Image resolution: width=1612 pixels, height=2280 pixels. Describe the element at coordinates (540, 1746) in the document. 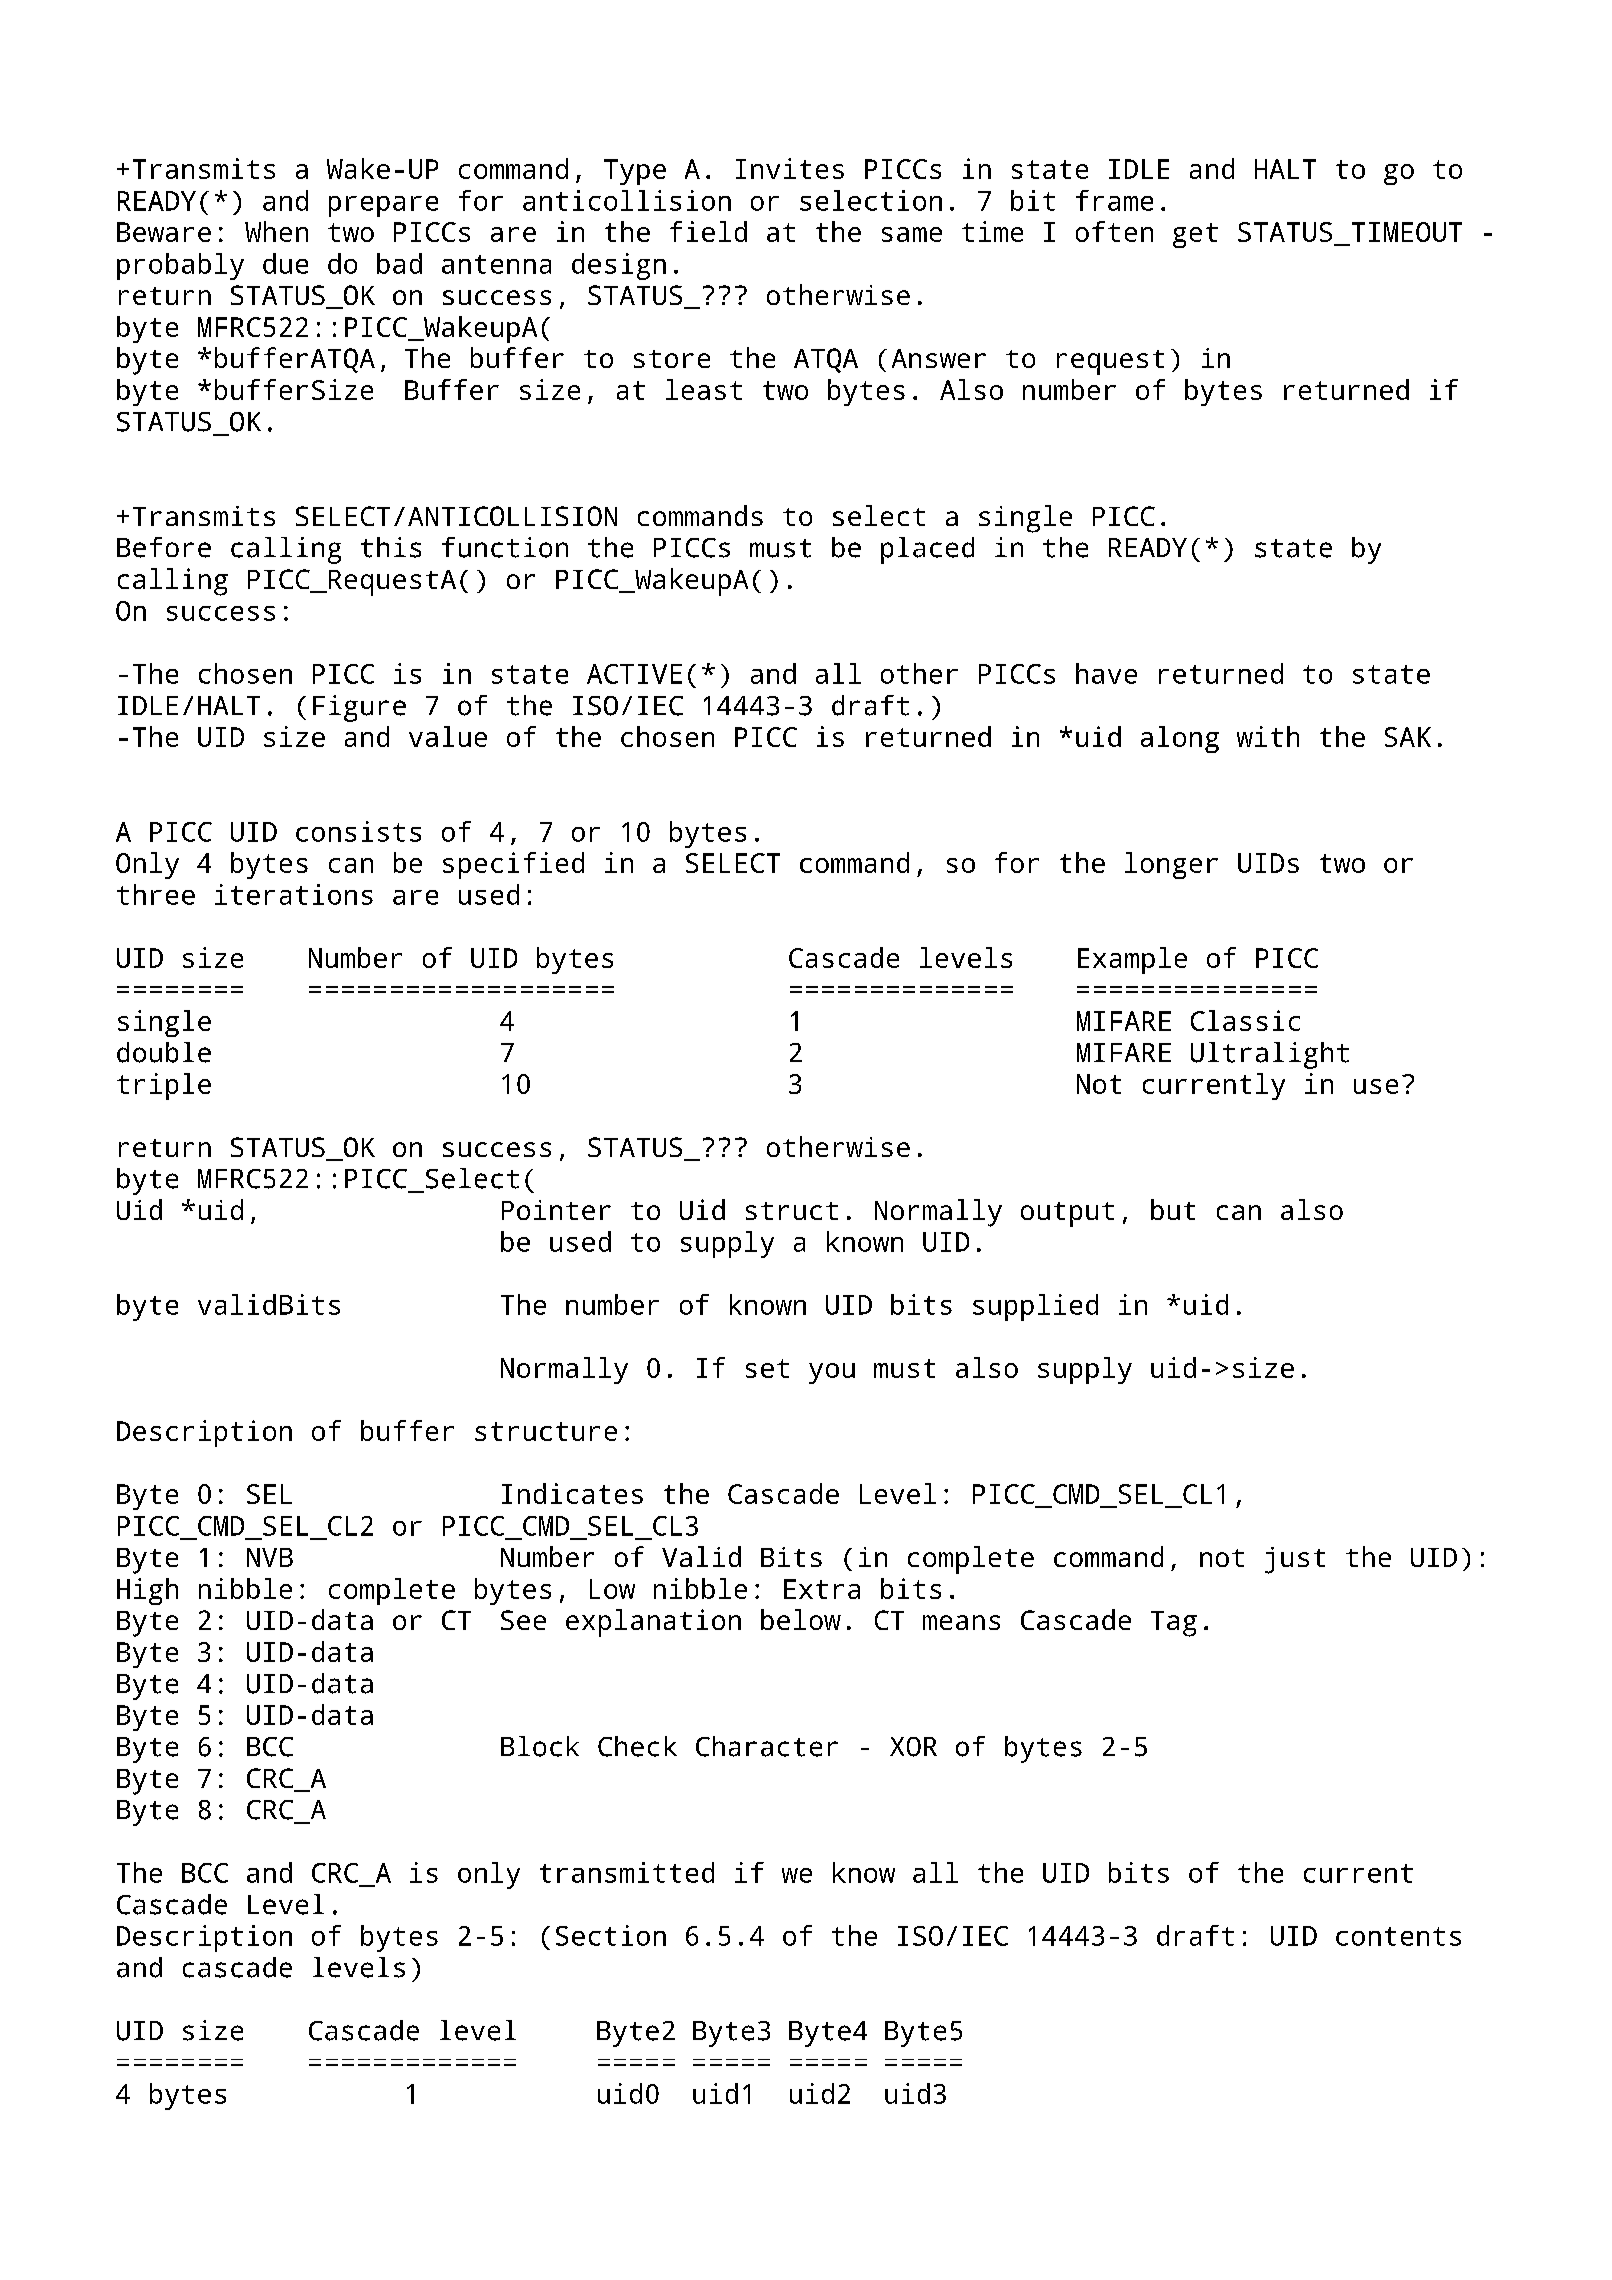

I see `Block` at that location.
